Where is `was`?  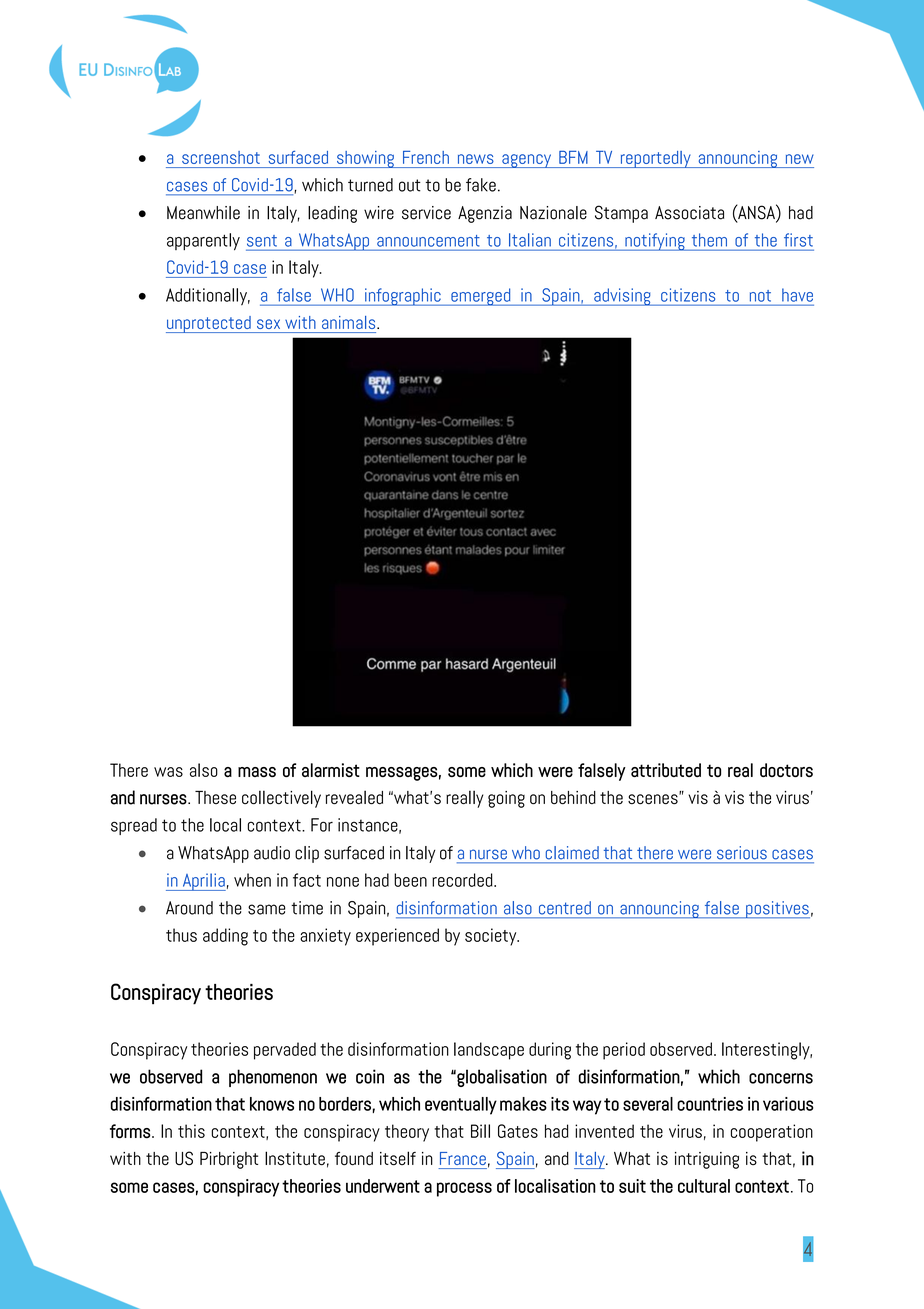 was is located at coordinates (168, 772).
